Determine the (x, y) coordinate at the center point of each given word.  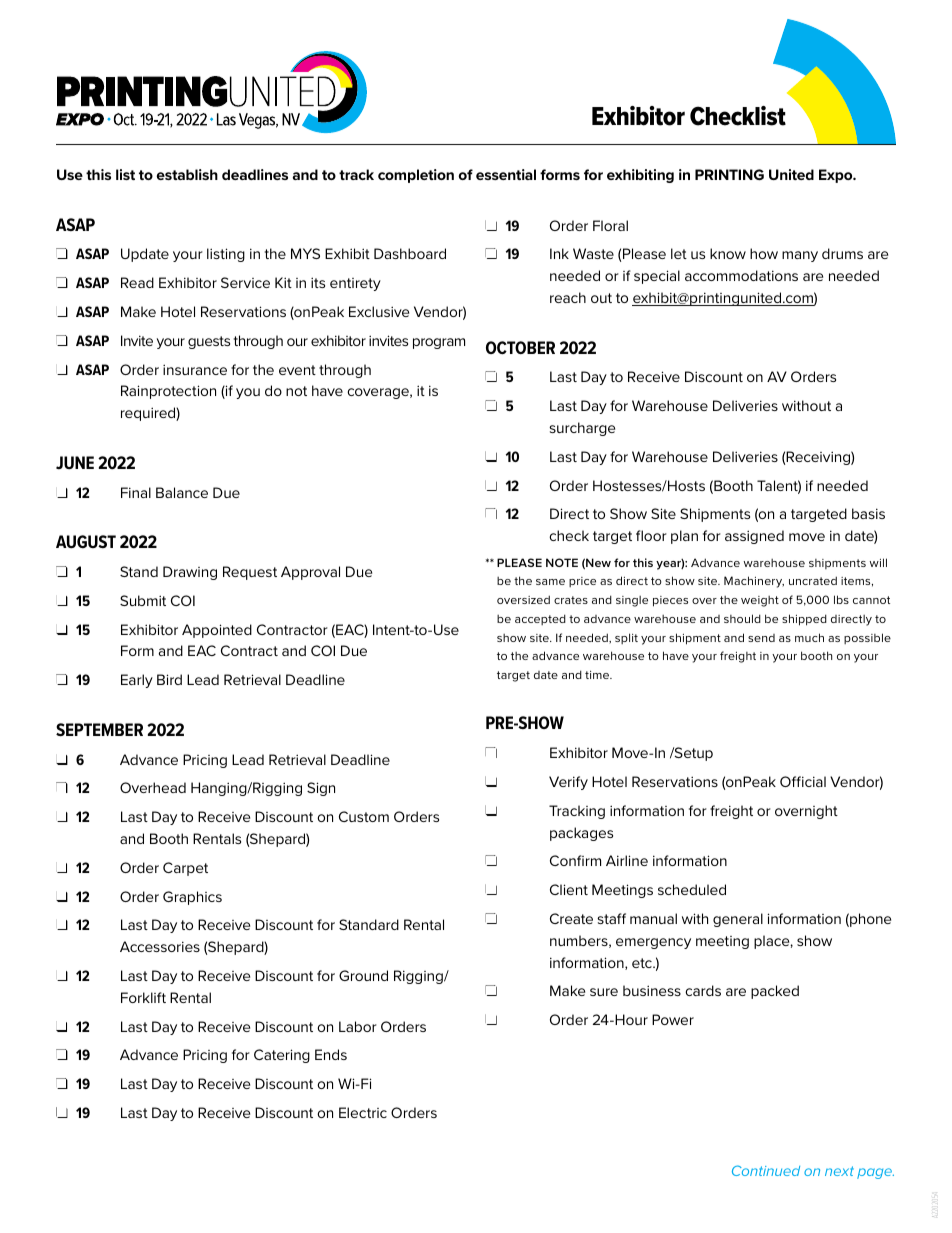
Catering (282, 1056)
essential (506, 174)
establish (187, 174)
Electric (363, 1112)
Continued (766, 1170)
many (800, 256)
